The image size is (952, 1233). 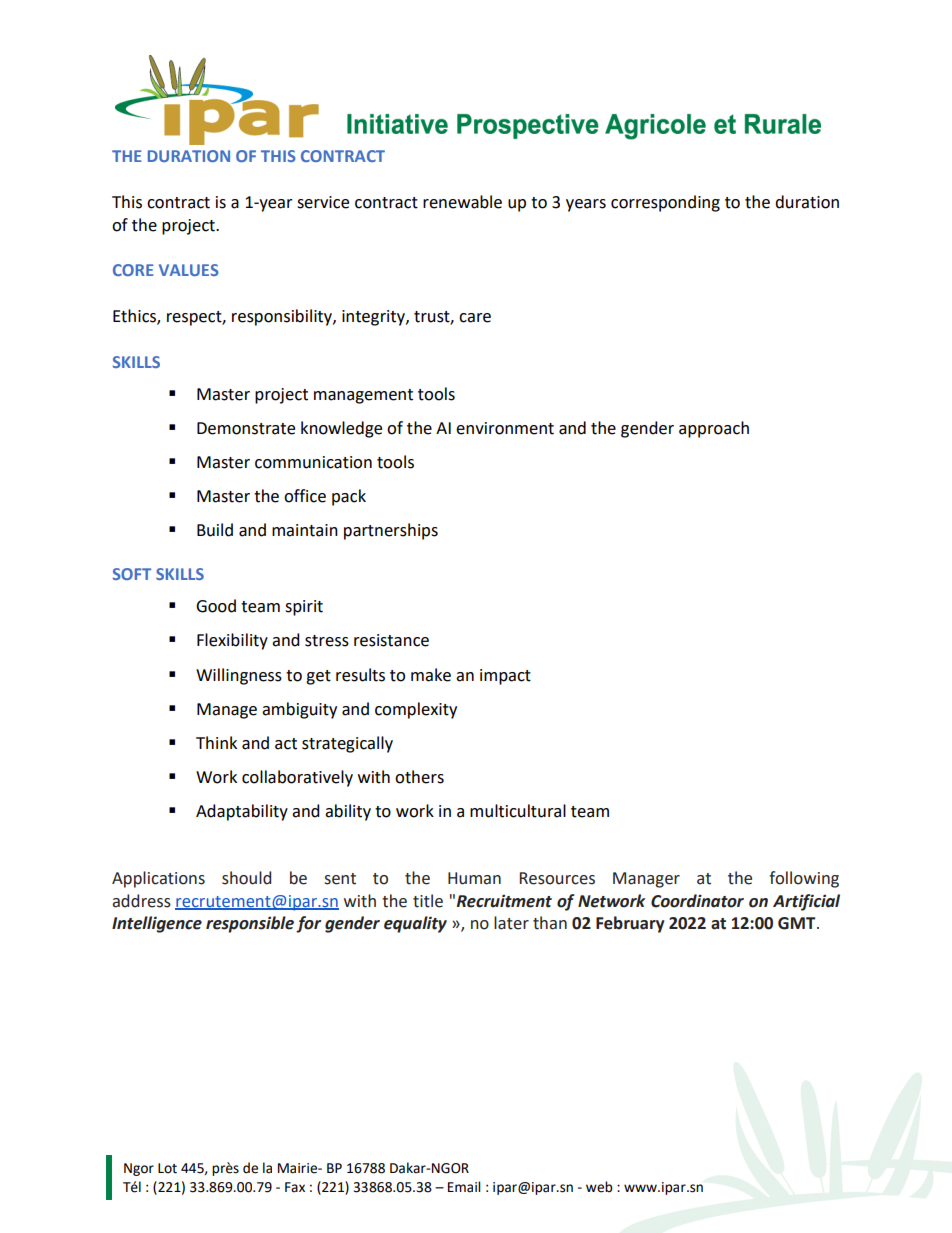 I want to click on renewable, so click(x=462, y=202).
